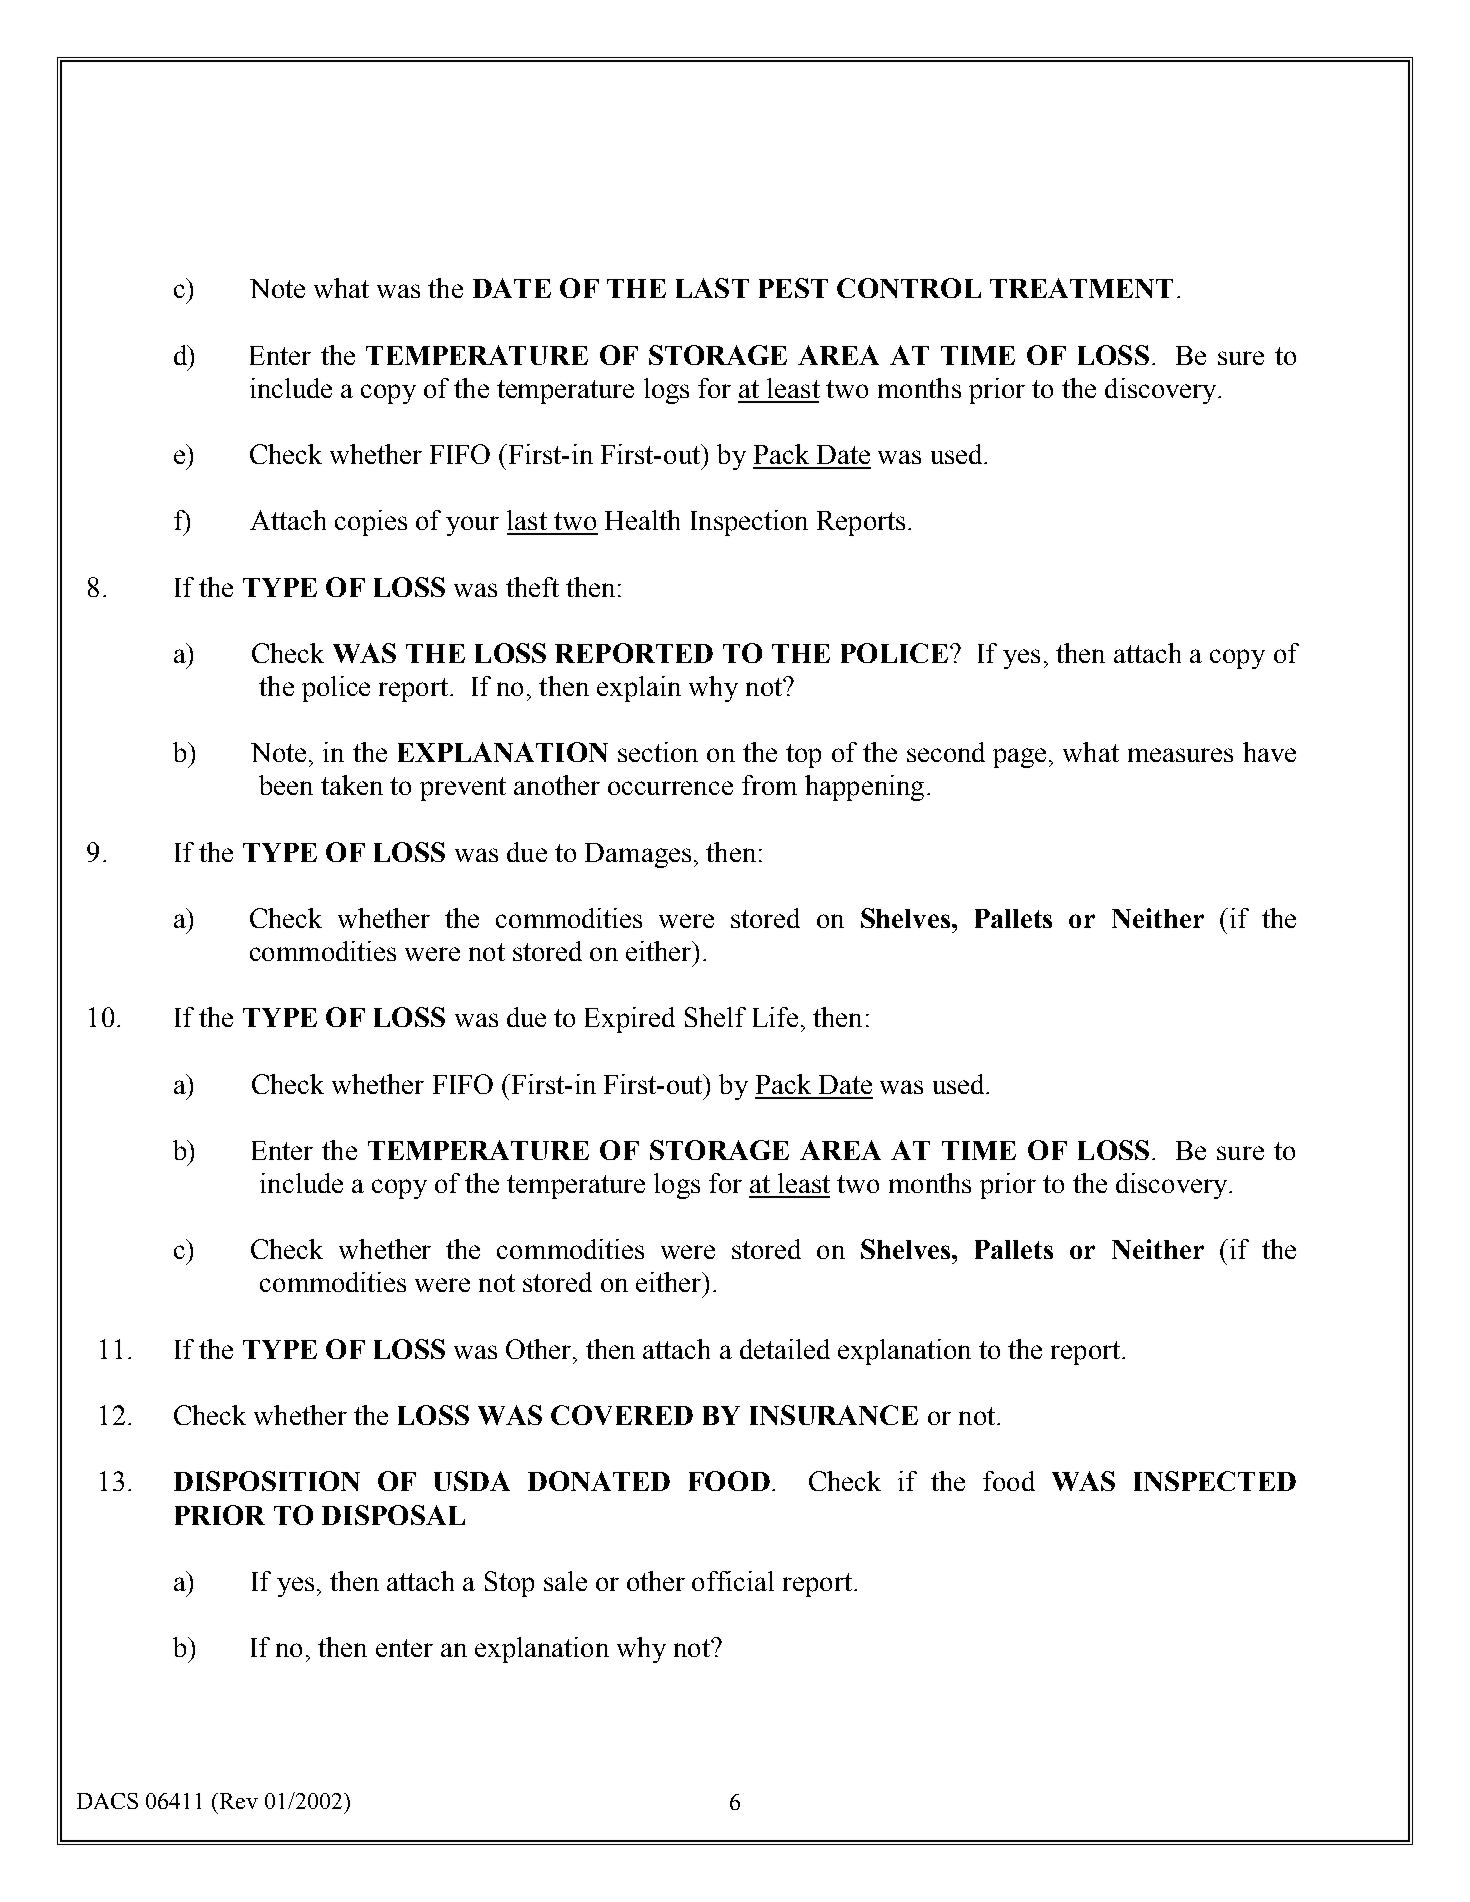 The image size is (1470, 1902). What do you see at coordinates (793, 288) in the screenshot?
I see `PEST` at bounding box center [793, 288].
